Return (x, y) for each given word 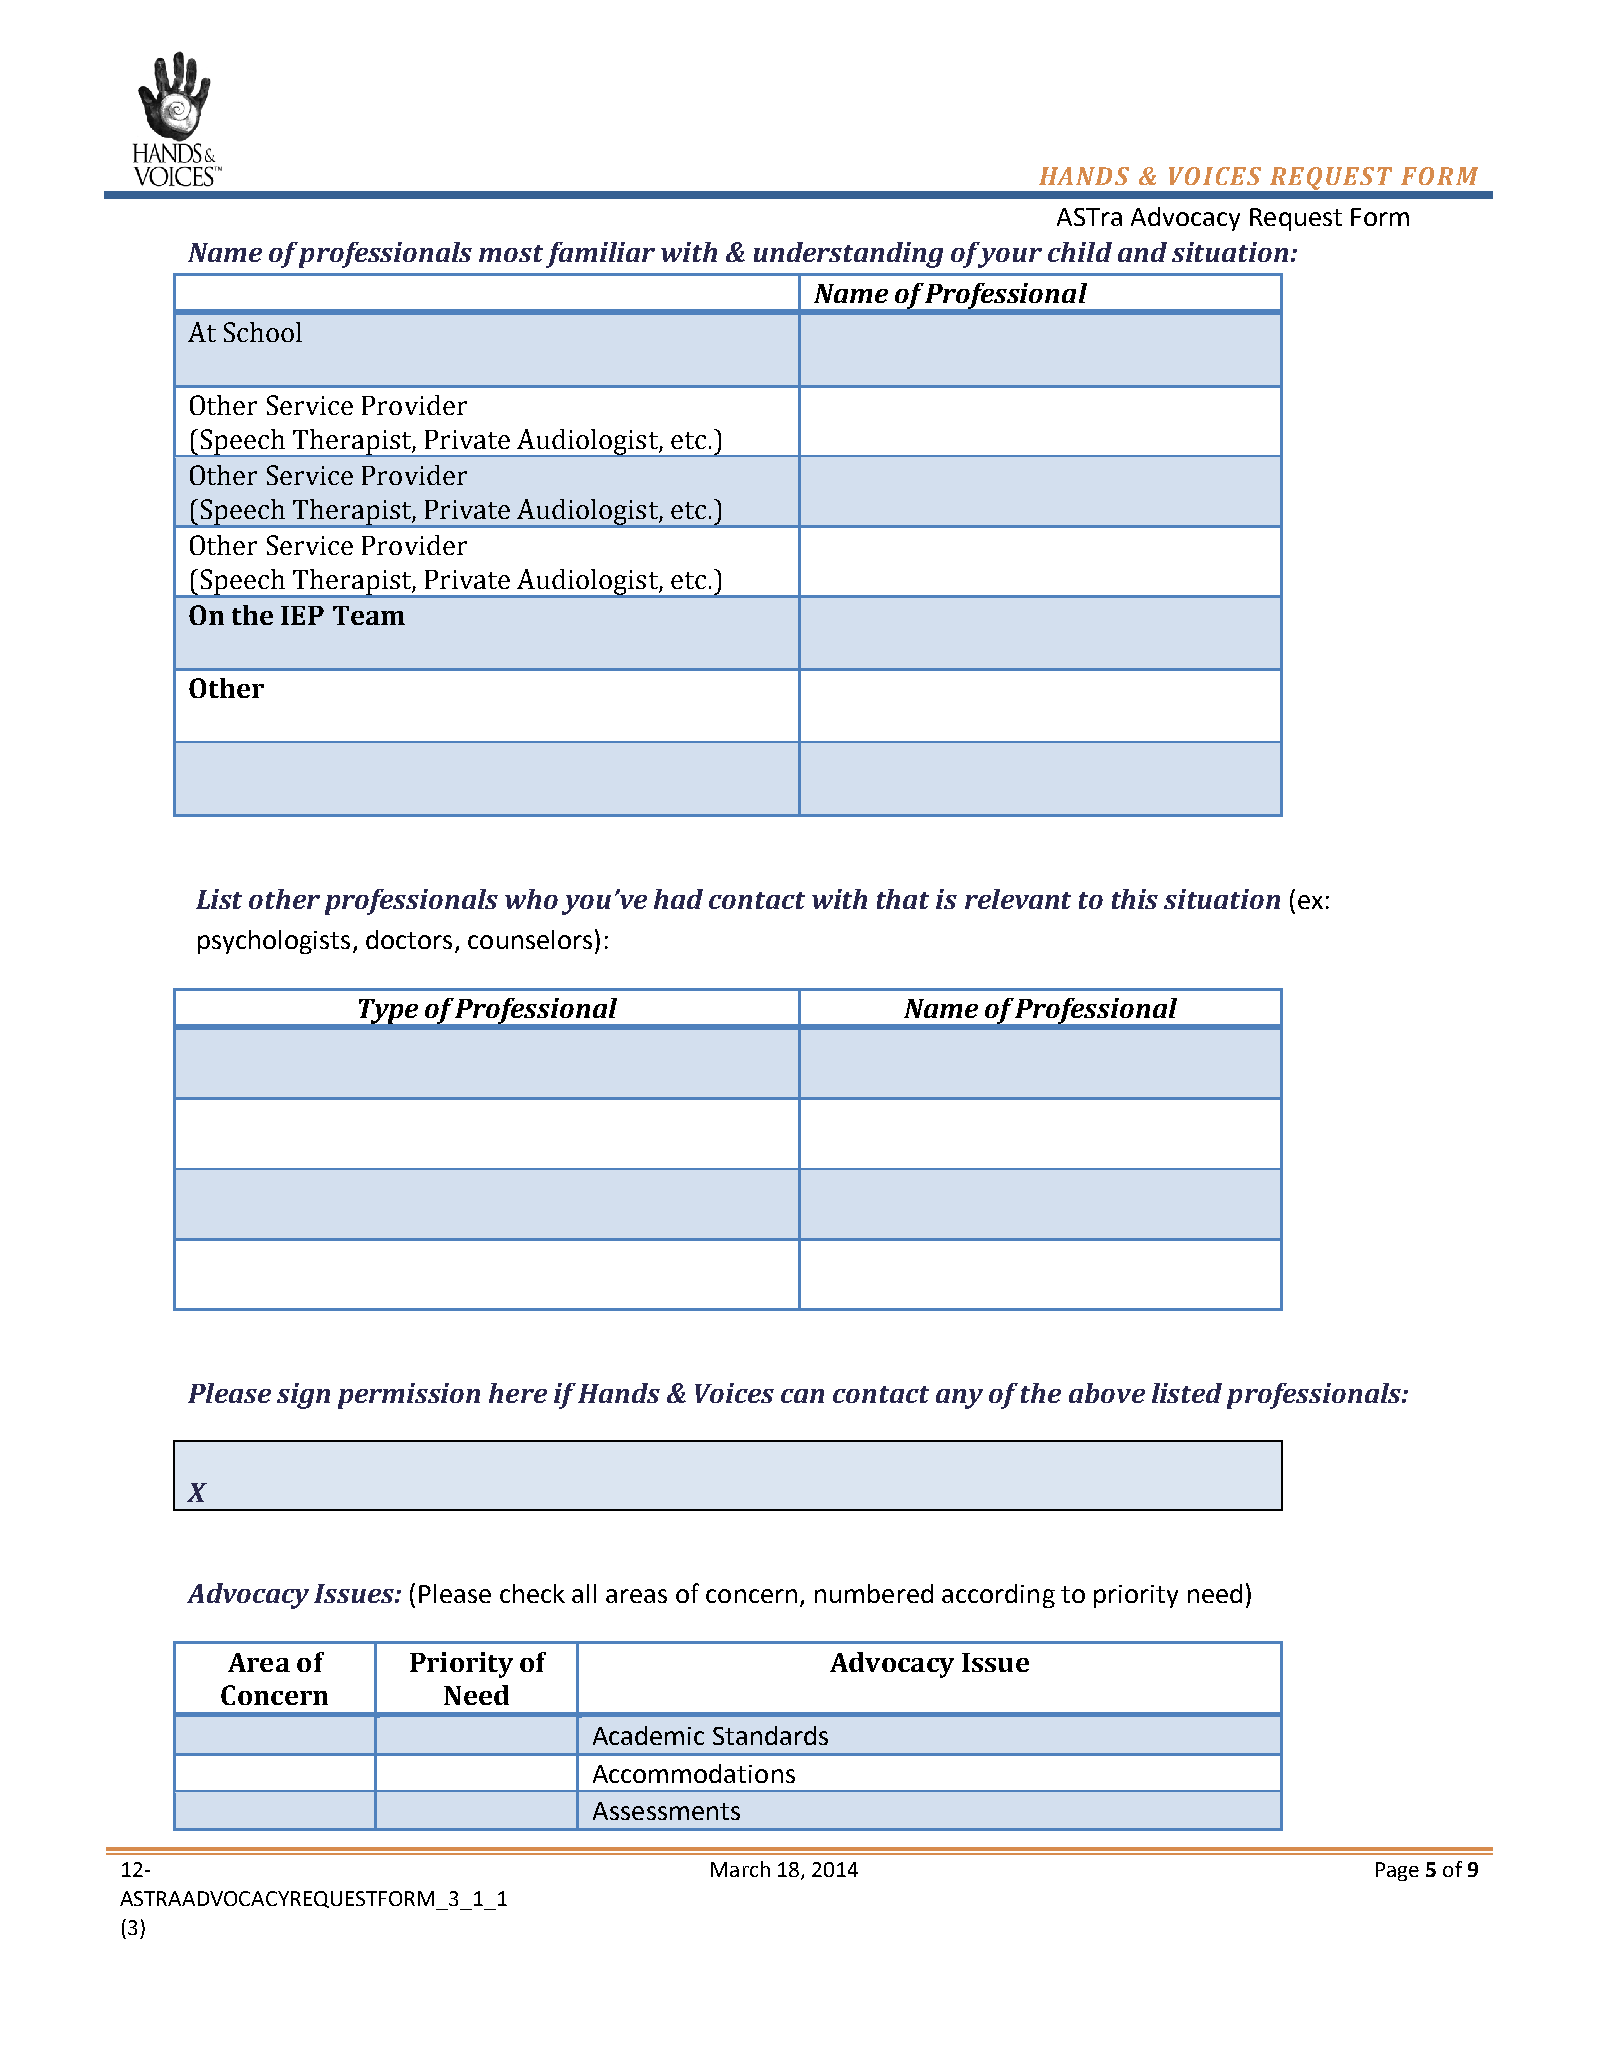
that (903, 899)
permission (409, 1396)
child (1080, 252)
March (740, 1869)
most (511, 253)
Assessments (666, 1811)
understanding (848, 255)
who (531, 899)
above (1107, 1393)
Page (1397, 1871)
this (1135, 899)
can (802, 1396)
